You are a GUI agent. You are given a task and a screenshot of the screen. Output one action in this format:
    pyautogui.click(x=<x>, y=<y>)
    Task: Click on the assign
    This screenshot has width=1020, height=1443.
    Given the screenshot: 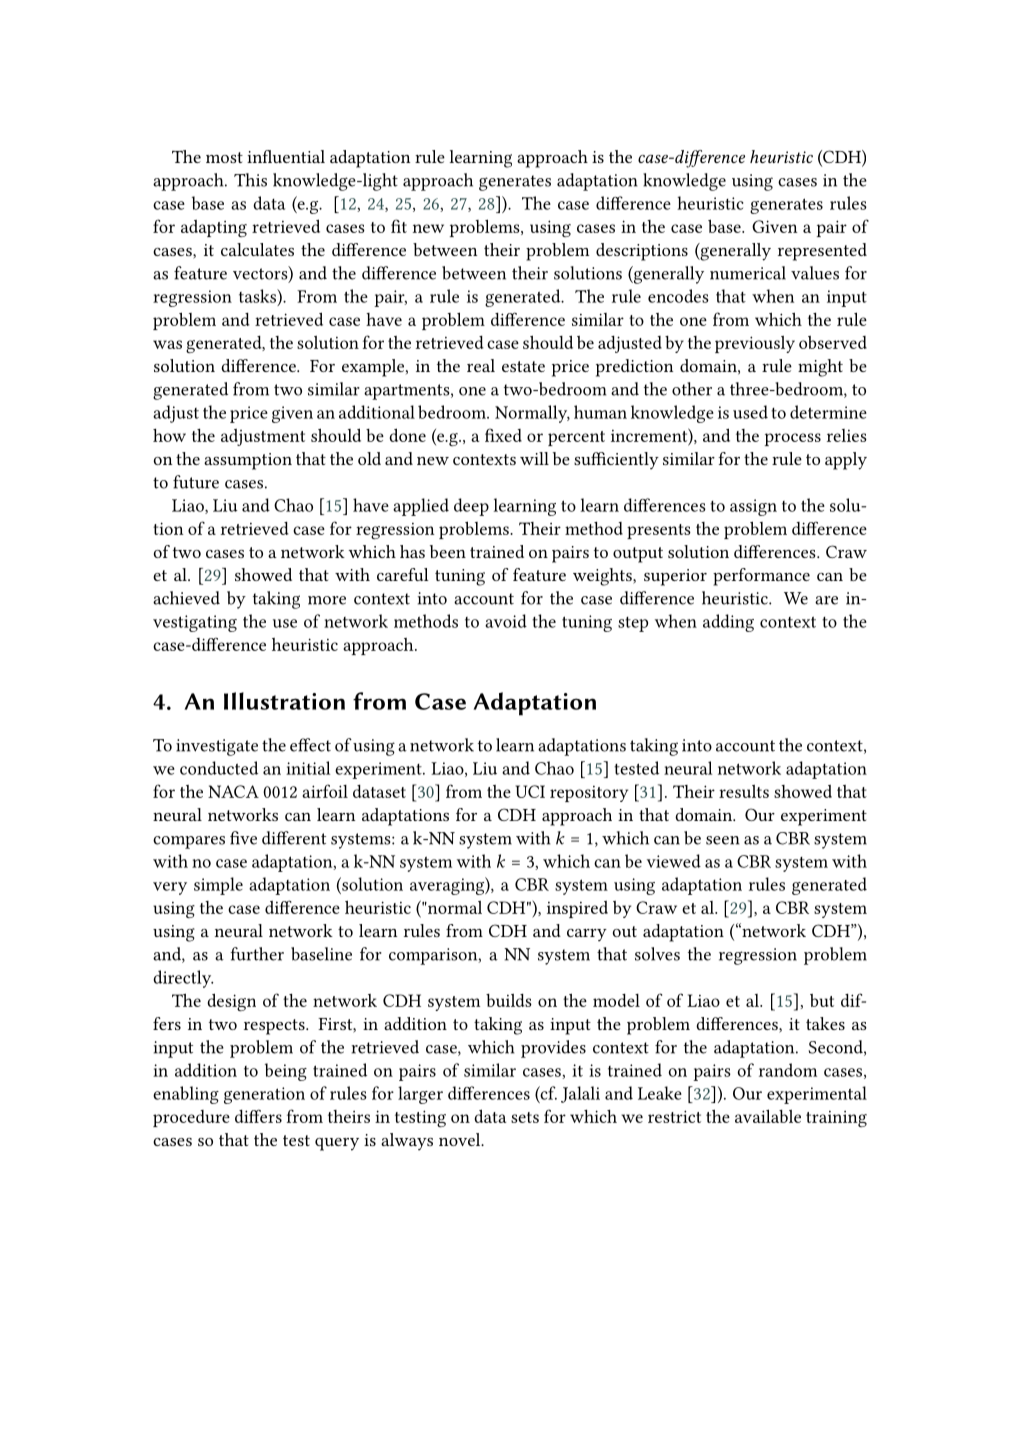 What is the action you would take?
    pyautogui.click(x=753, y=507)
